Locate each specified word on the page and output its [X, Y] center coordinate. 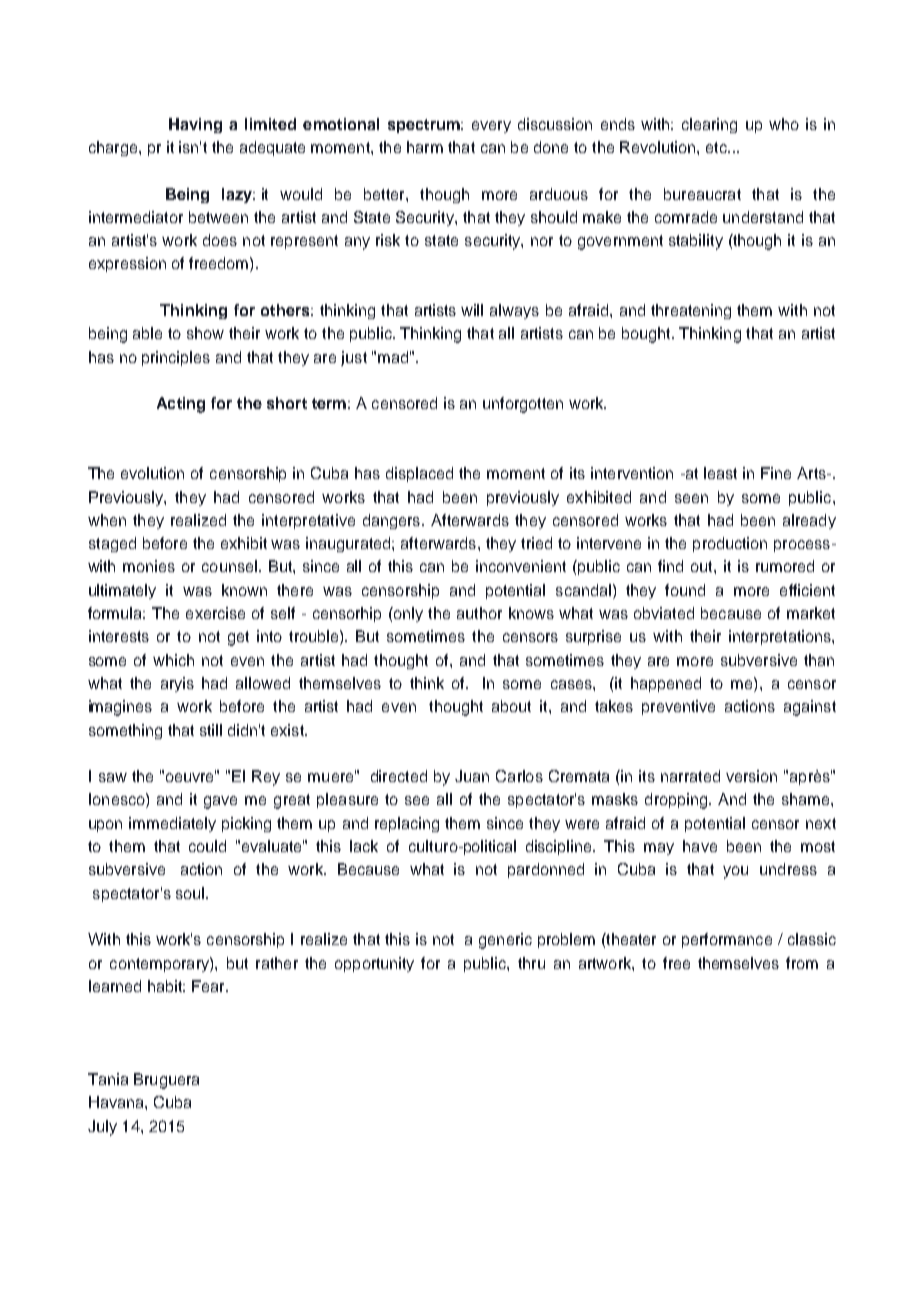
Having [195, 125]
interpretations [781, 637]
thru [531, 963]
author [479, 613]
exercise [215, 613]
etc [717, 147]
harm [425, 147]
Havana [117, 1102]
